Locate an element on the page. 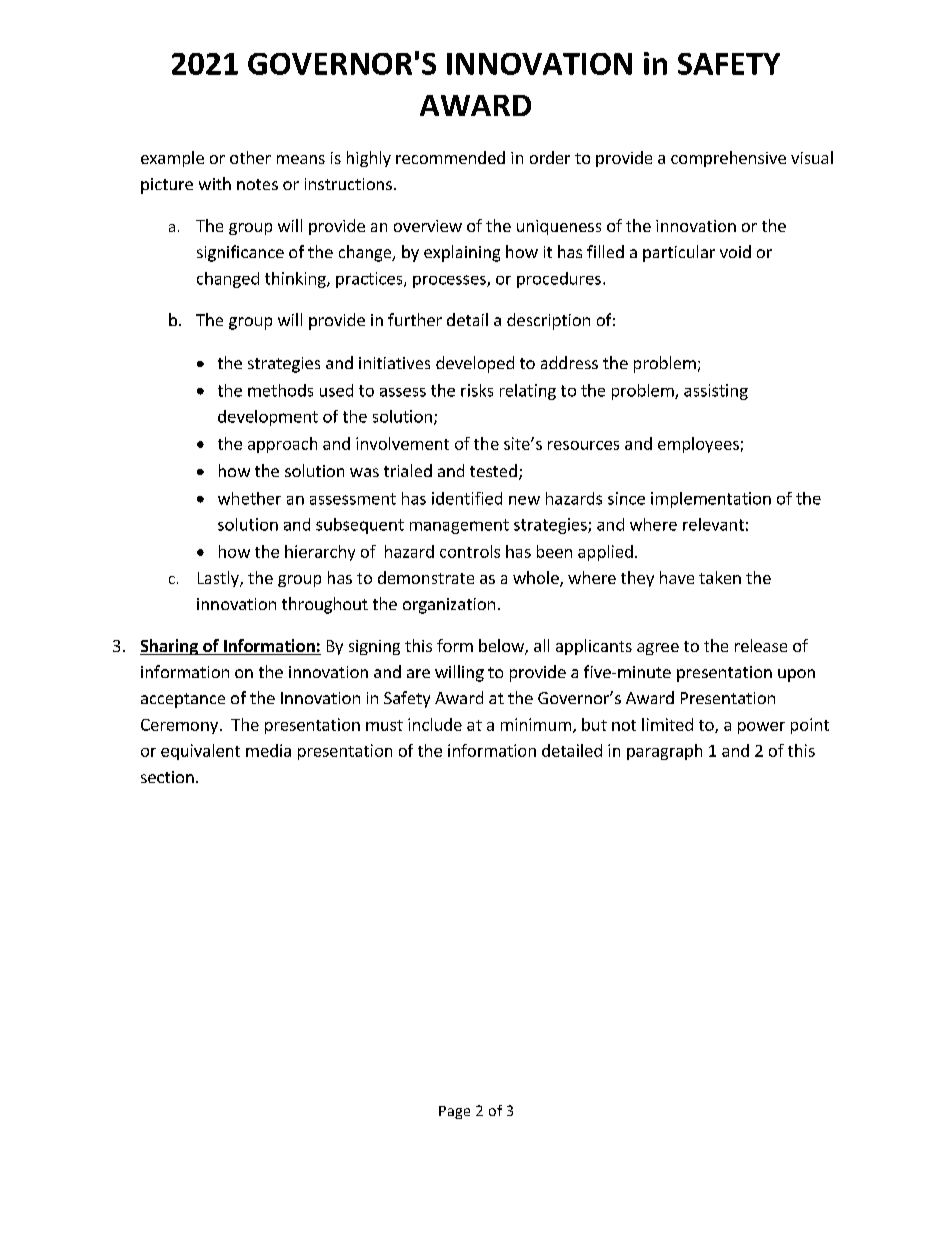 This page has width=952, height=1233. Page is located at coordinates (454, 1112).
